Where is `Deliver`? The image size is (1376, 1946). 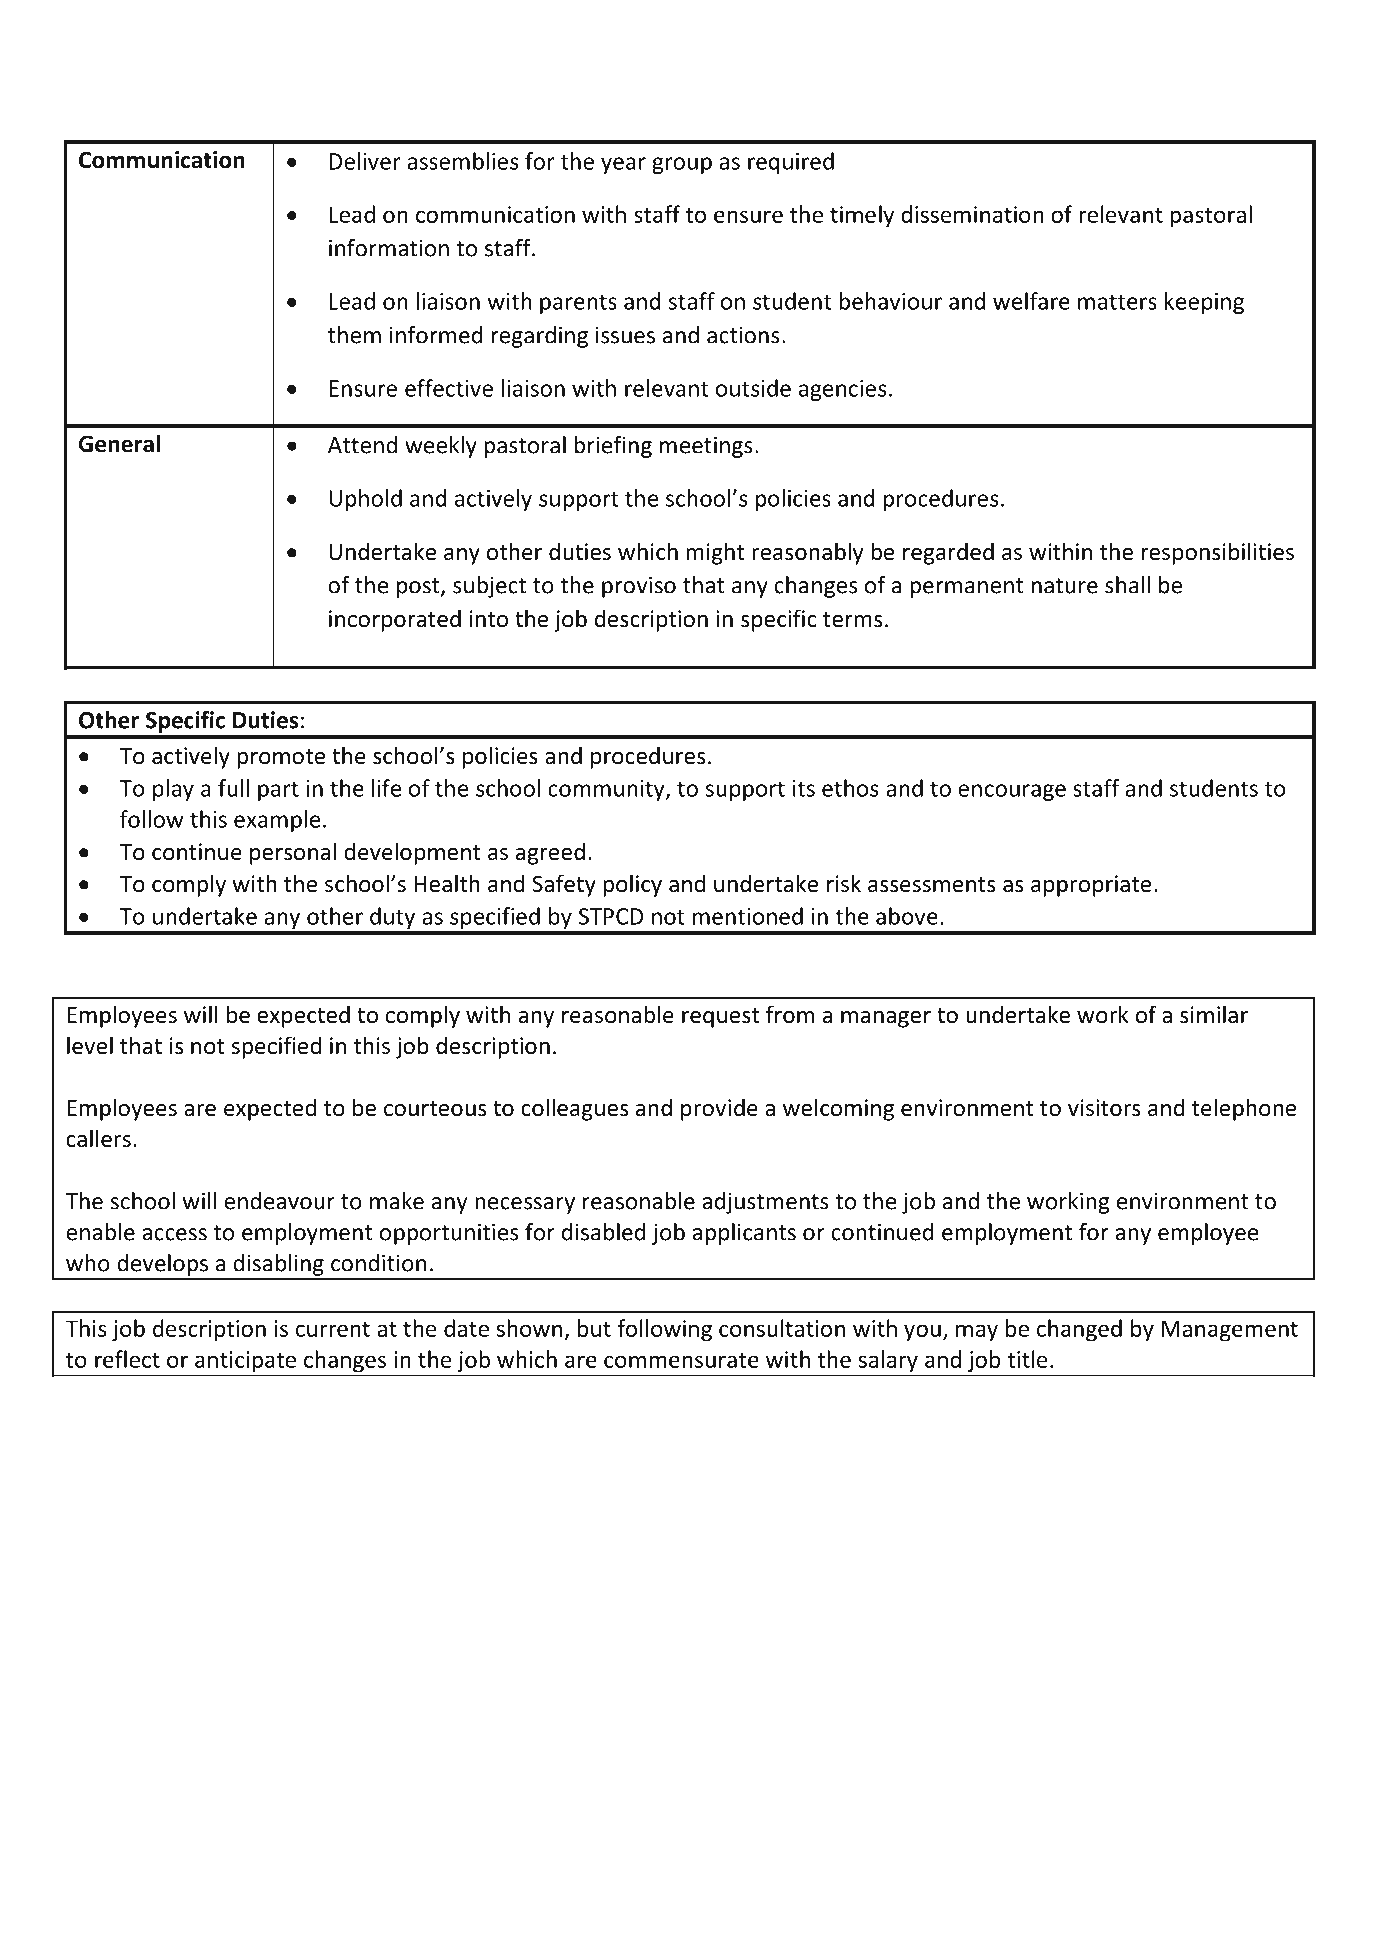 Deliver is located at coordinates (365, 161).
